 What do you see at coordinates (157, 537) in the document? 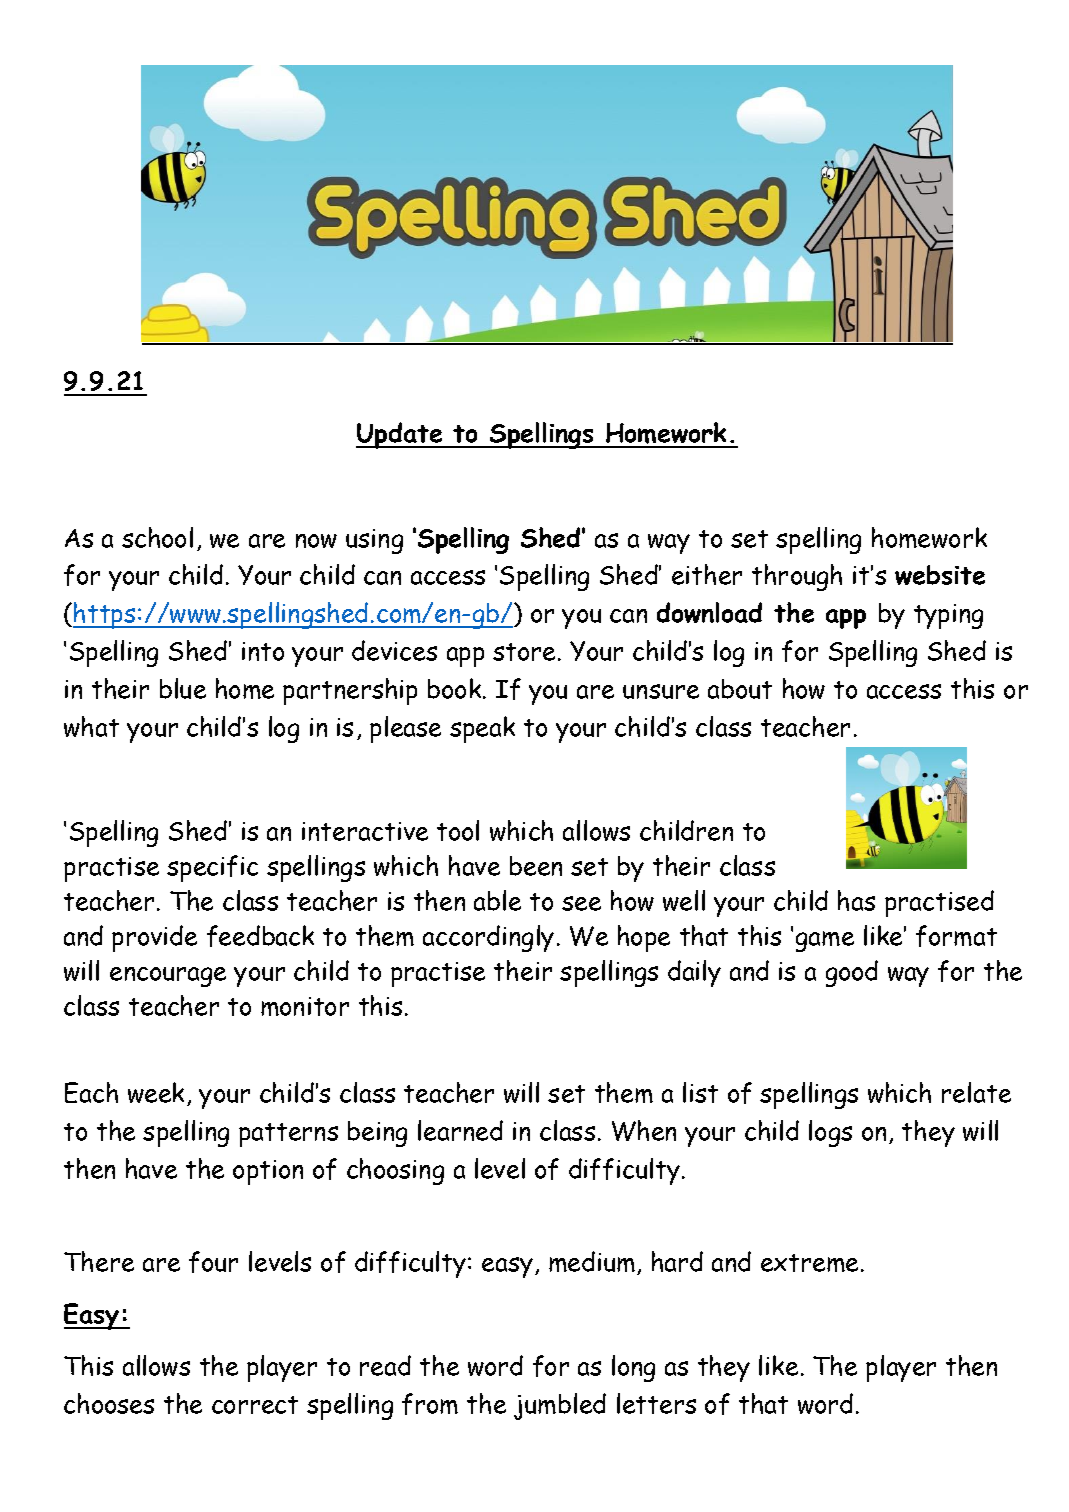
I see `school` at bounding box center [157, 537].
